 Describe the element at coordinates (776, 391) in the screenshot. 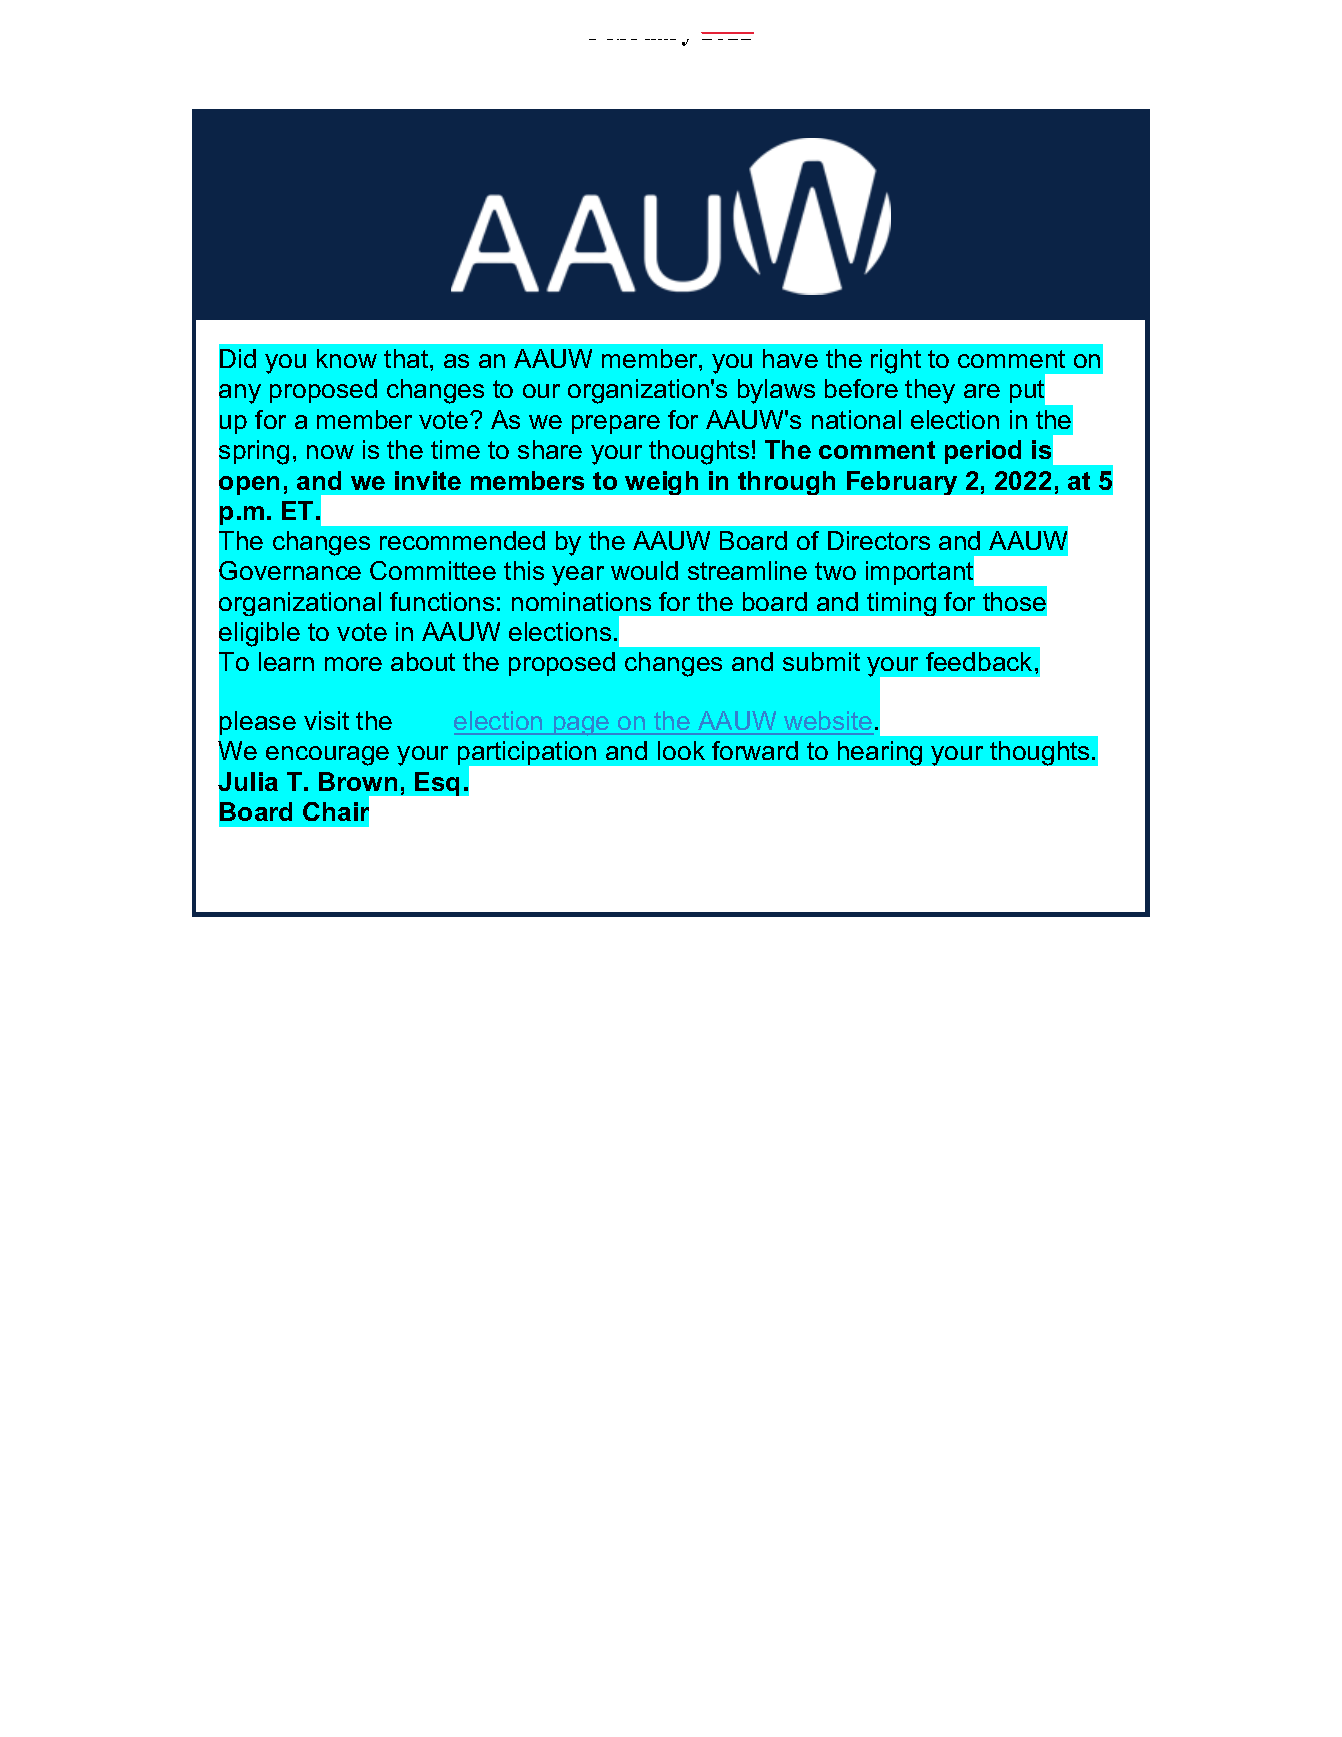

I see `bylaws` at that location.
